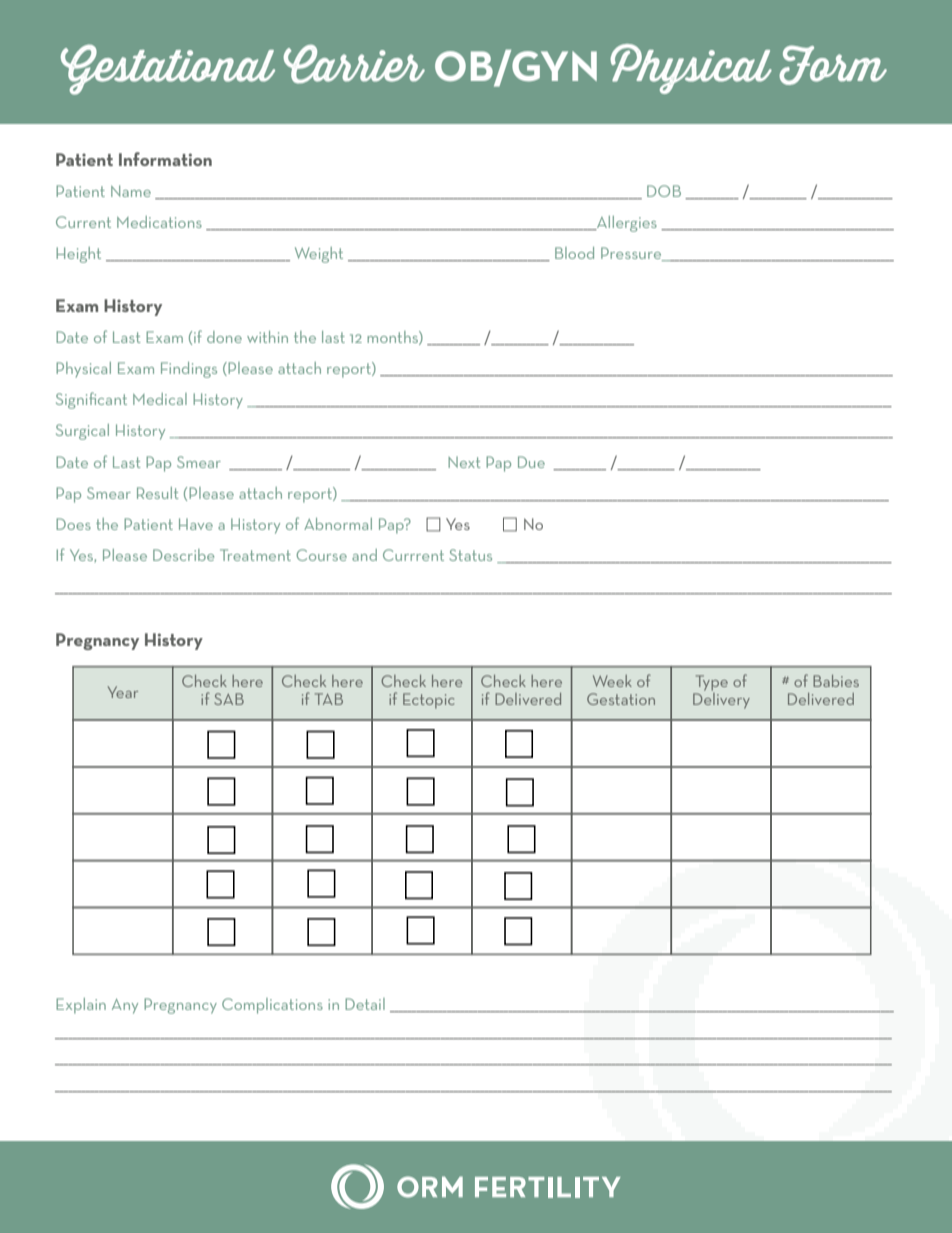  I want to click on Ectopic, so click(428, 701).
